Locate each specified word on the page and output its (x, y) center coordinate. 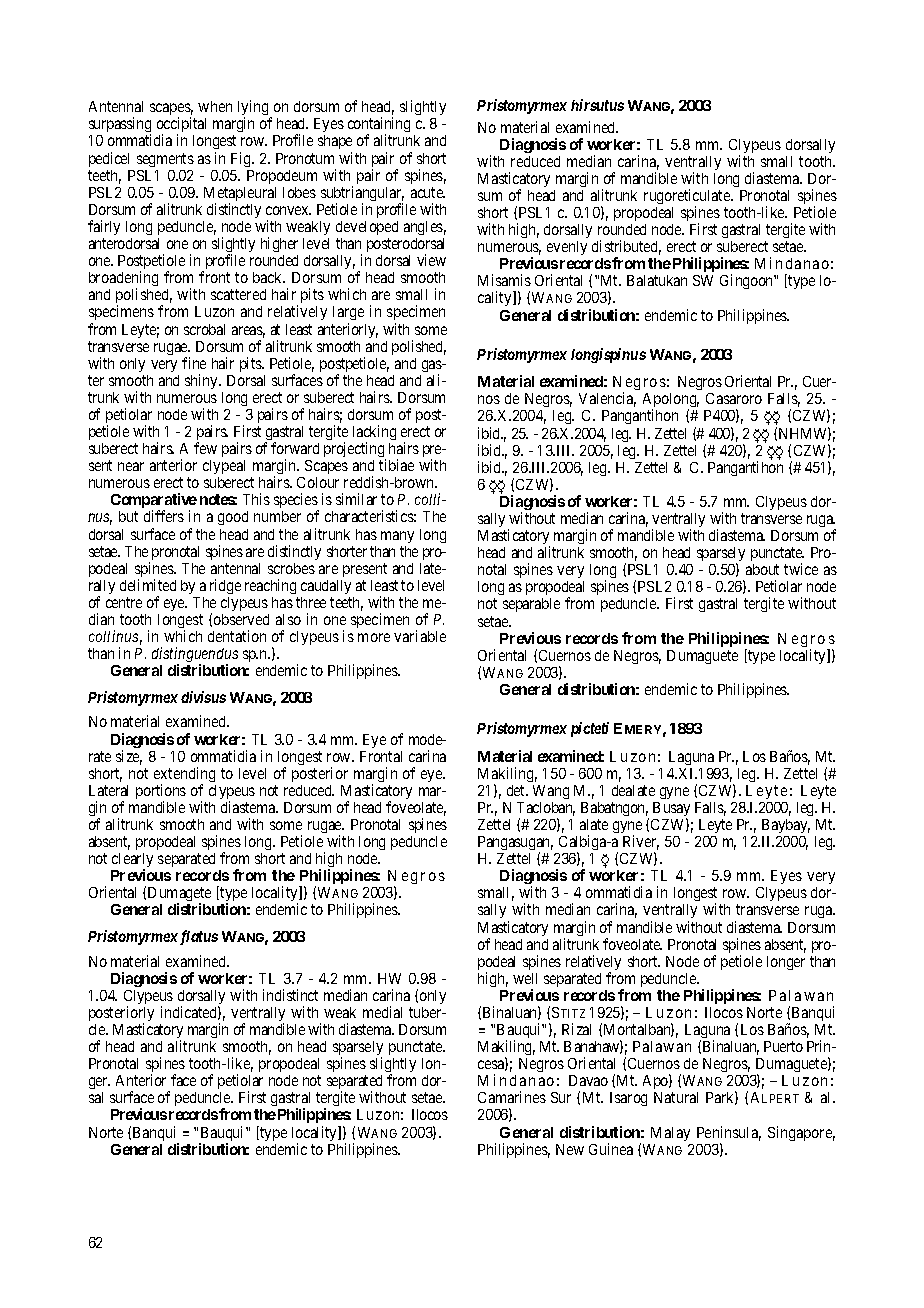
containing (379, 126)
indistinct (290, 995)
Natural (676, 1097)
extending (184, 776)
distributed (626, 247)
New (570, 1149)
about (762, 569)
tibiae (396, 465)
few (205, 448)
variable (420, 636)
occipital (181, 126)
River (641, 842)
